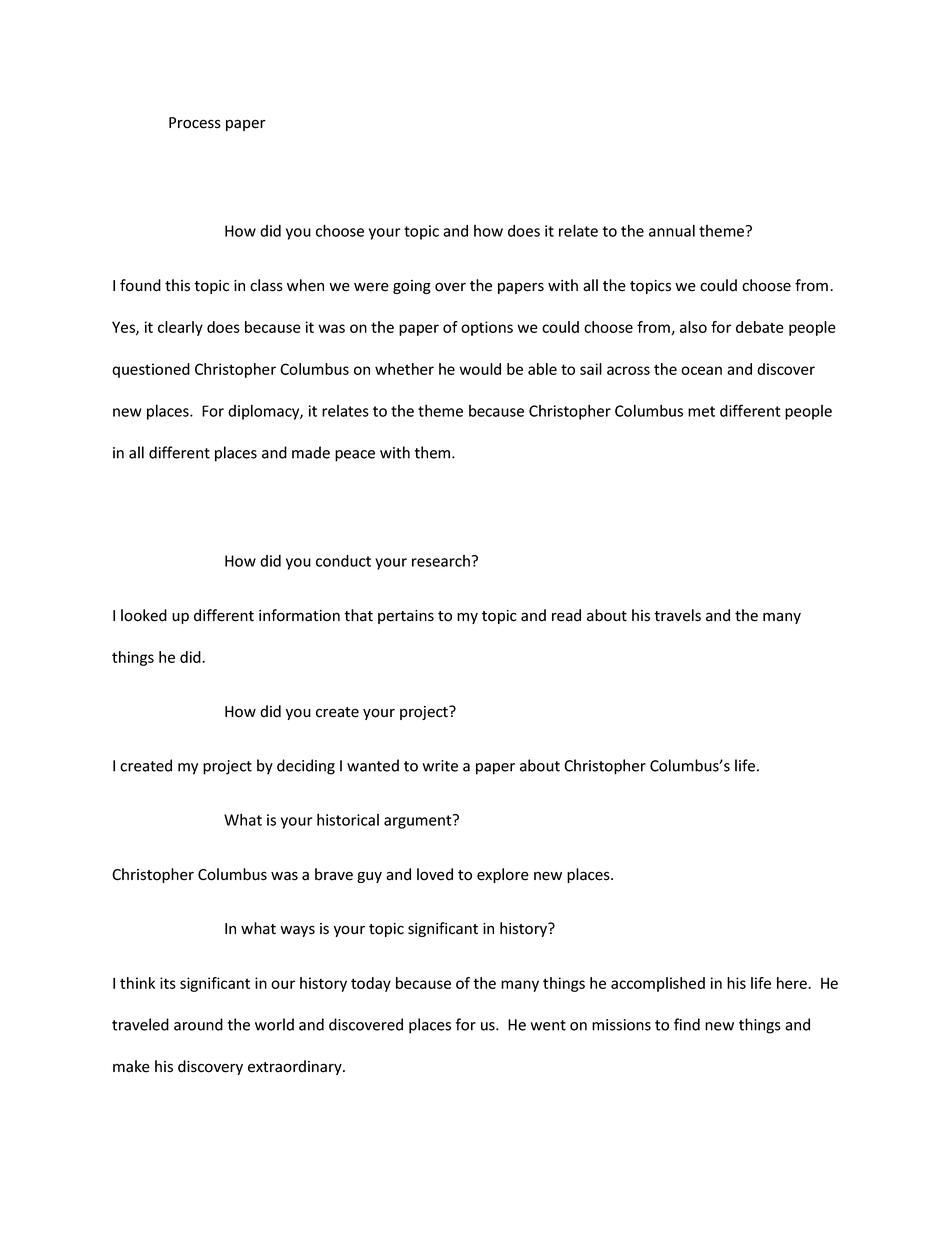 The width and height of the document is (952, 1233). What do you see at coordinates (677, 615) in the document?
I see `travels` at bounding box center [677, 615].
